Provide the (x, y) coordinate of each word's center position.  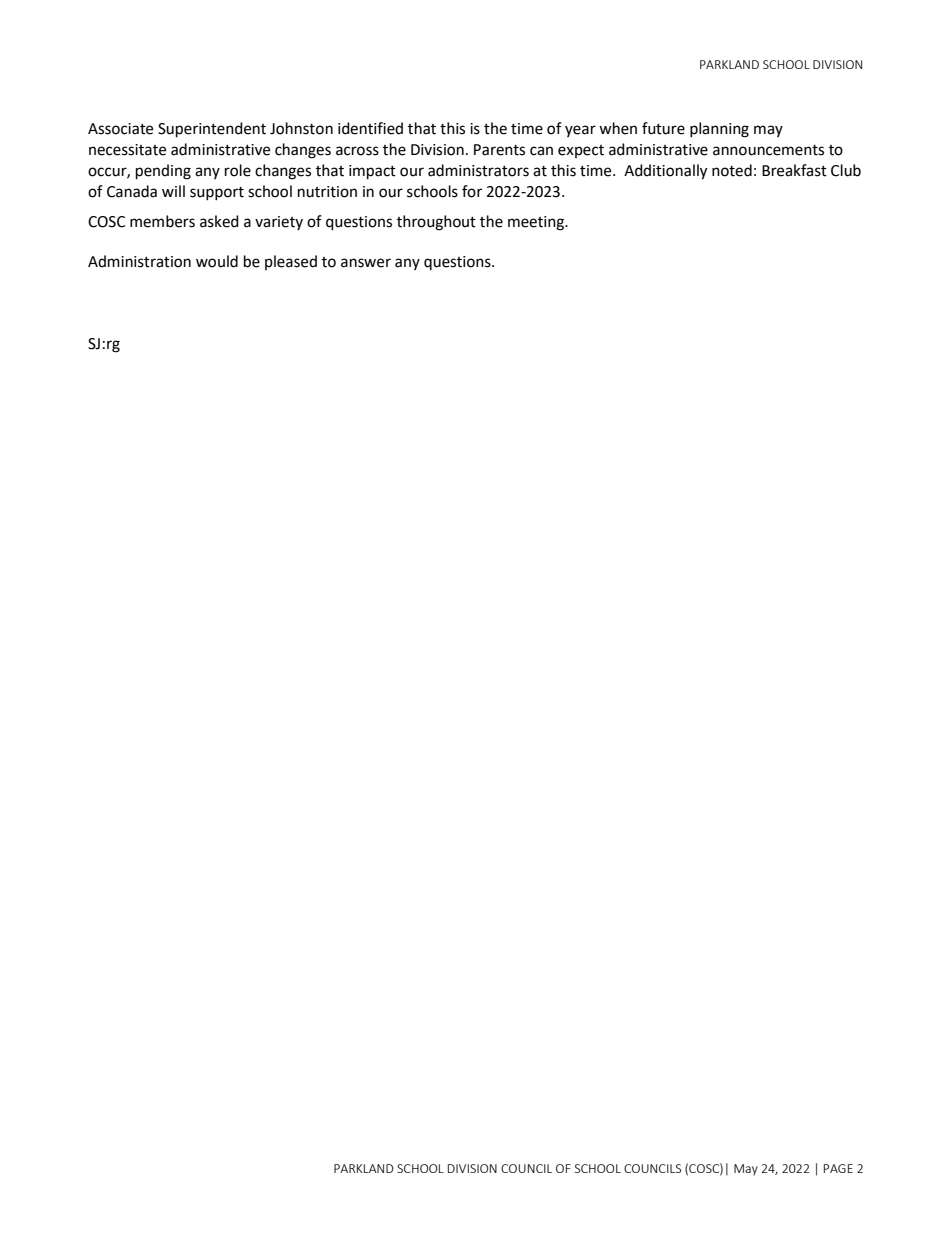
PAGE (838, 1168)
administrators (478, 170)
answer (366, 263)
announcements (768, 150)
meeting (537, 223)
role (238, 170)
